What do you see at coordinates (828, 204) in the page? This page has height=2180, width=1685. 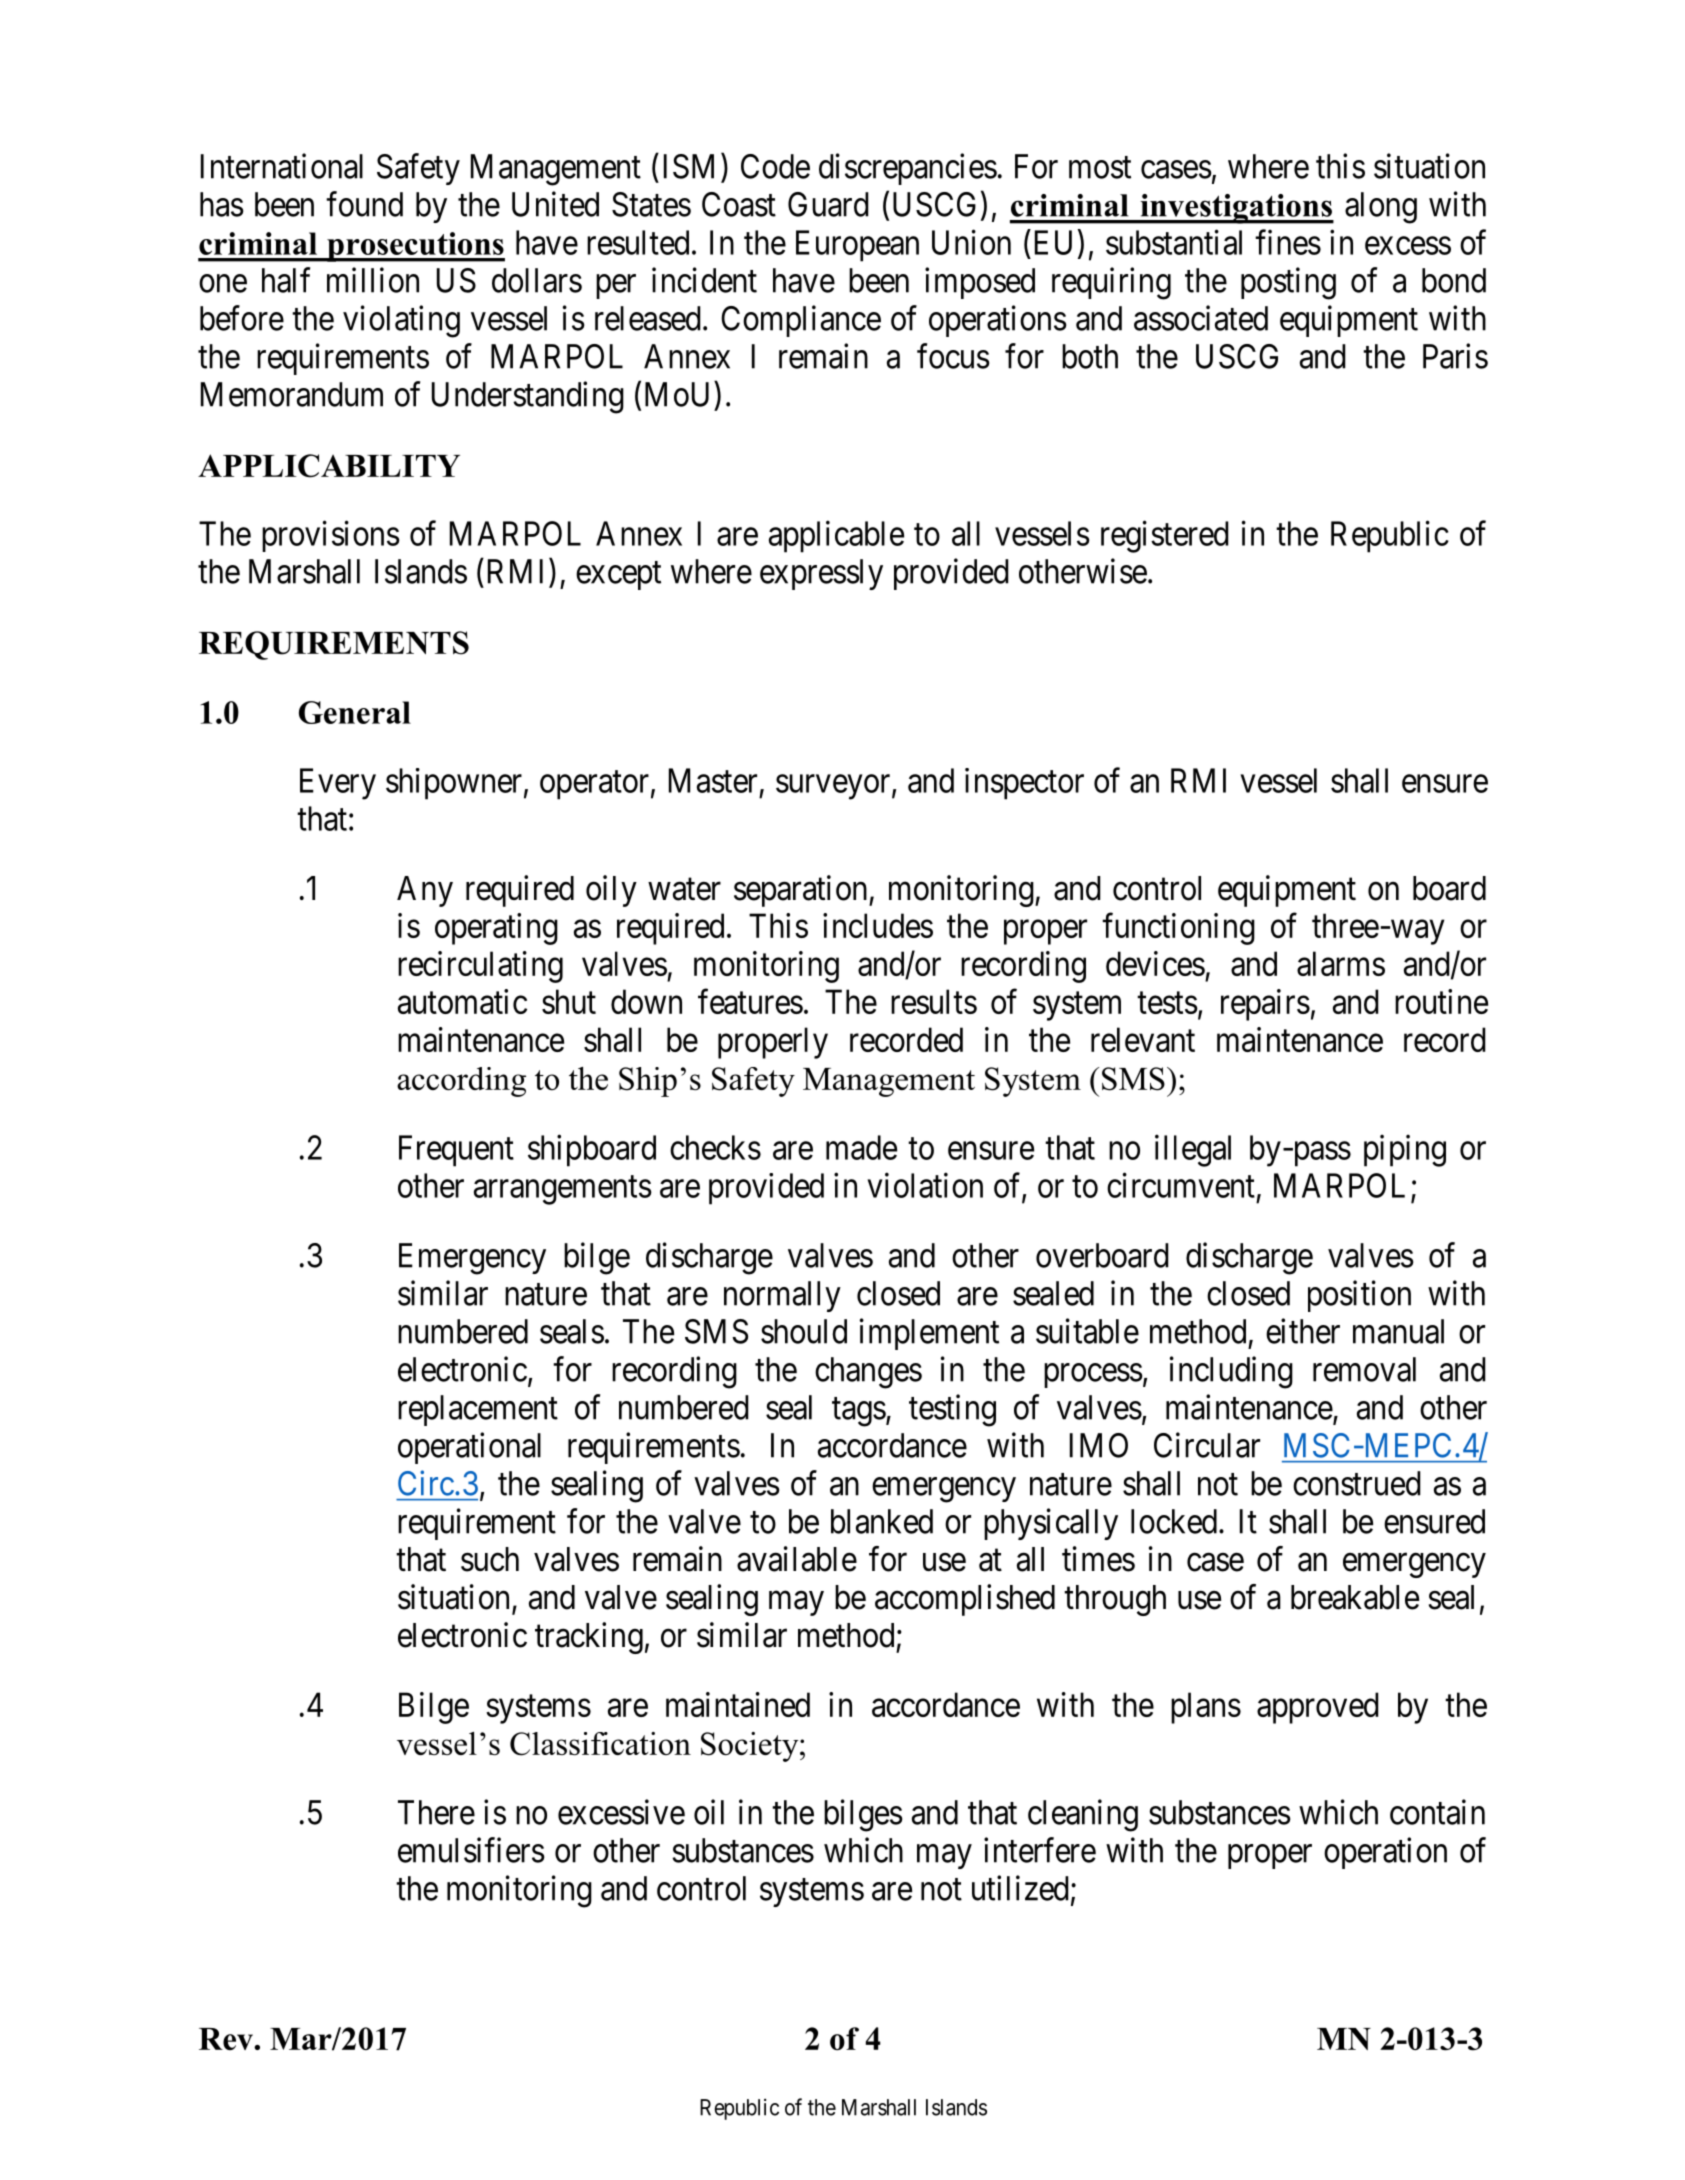 I see `Guard` at bounding box center [828, 204].
